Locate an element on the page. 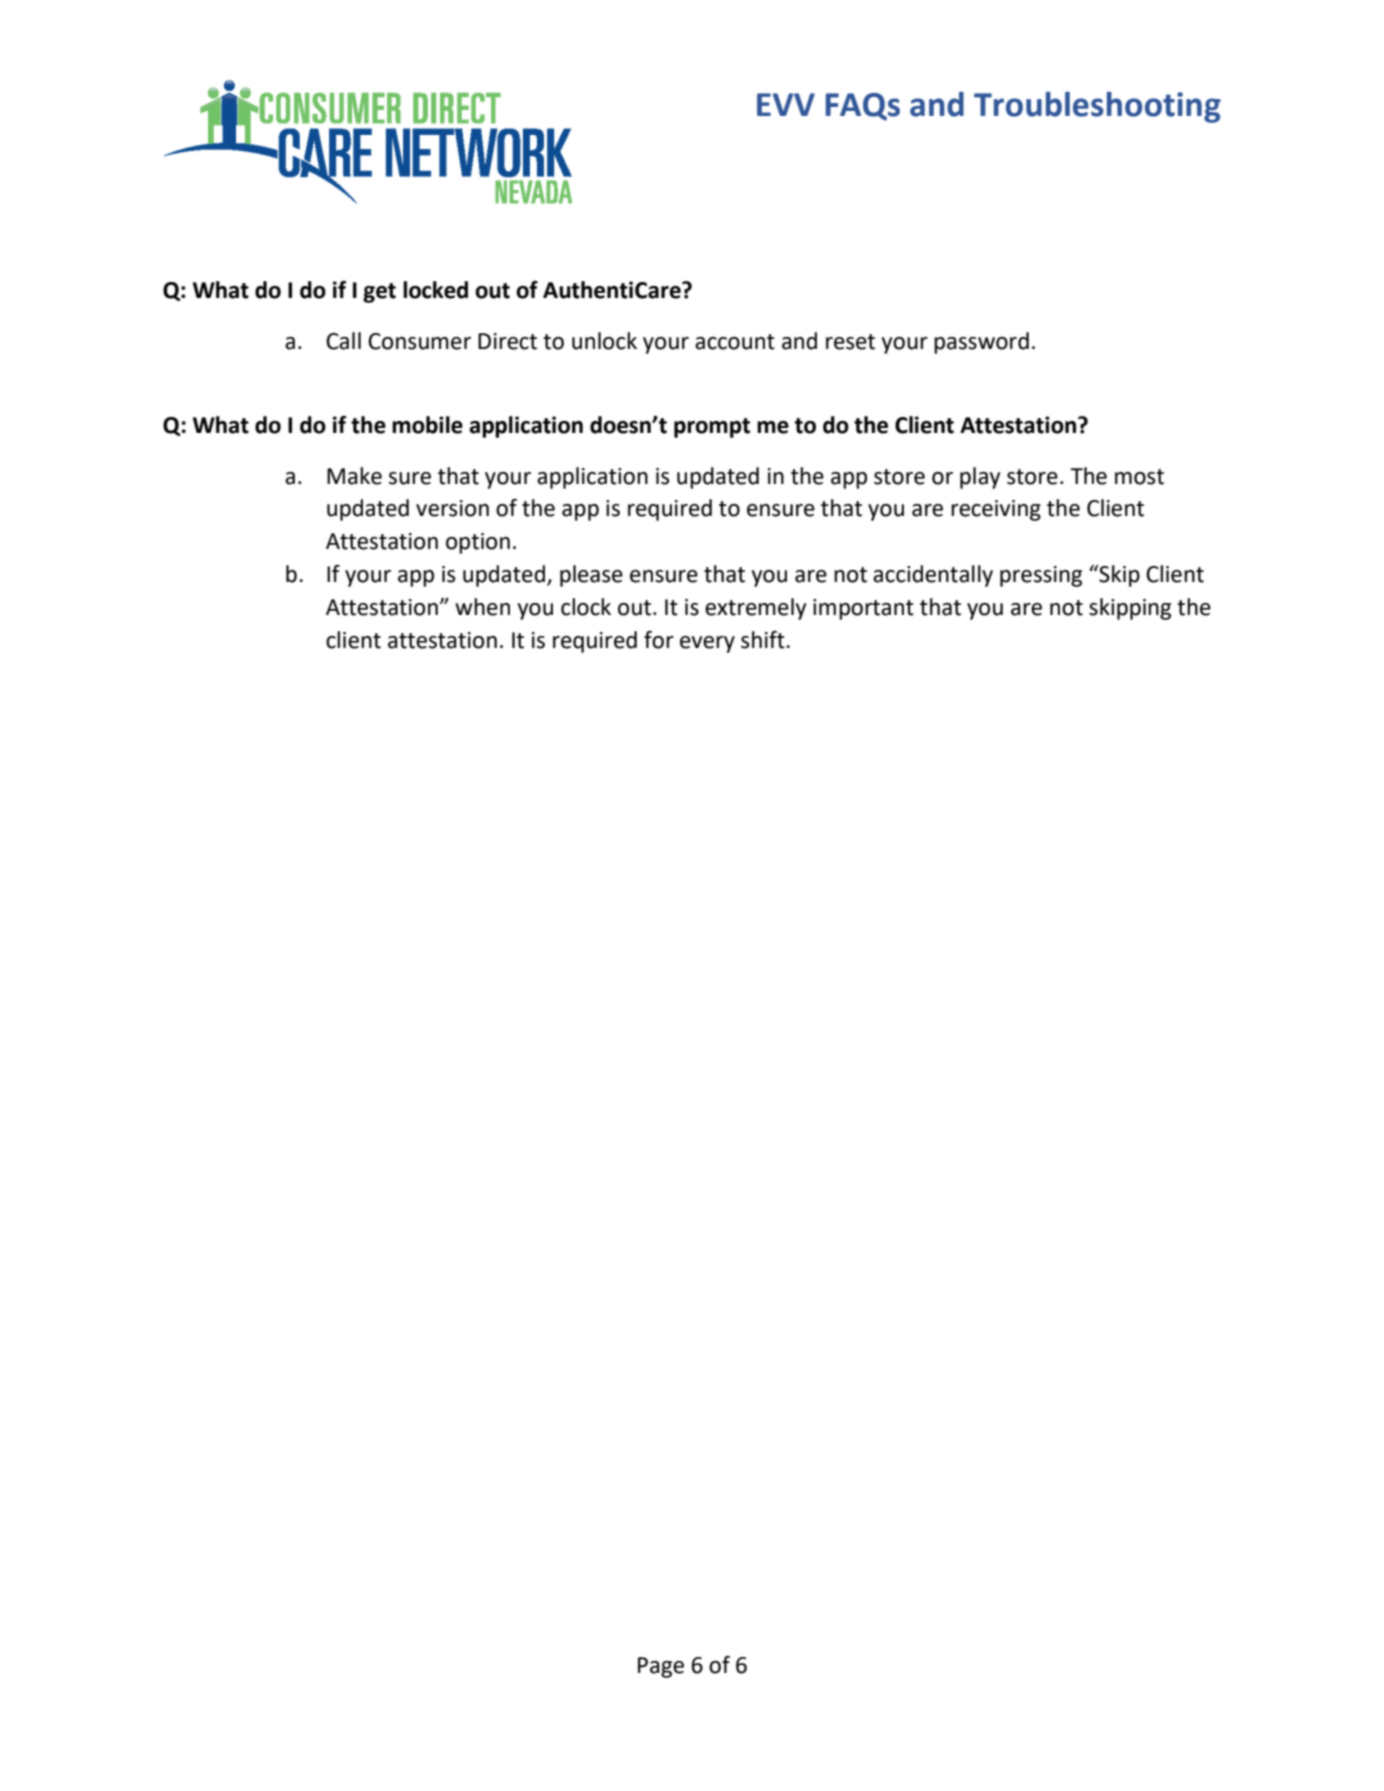  shift is located at coordinates (764, 640).
